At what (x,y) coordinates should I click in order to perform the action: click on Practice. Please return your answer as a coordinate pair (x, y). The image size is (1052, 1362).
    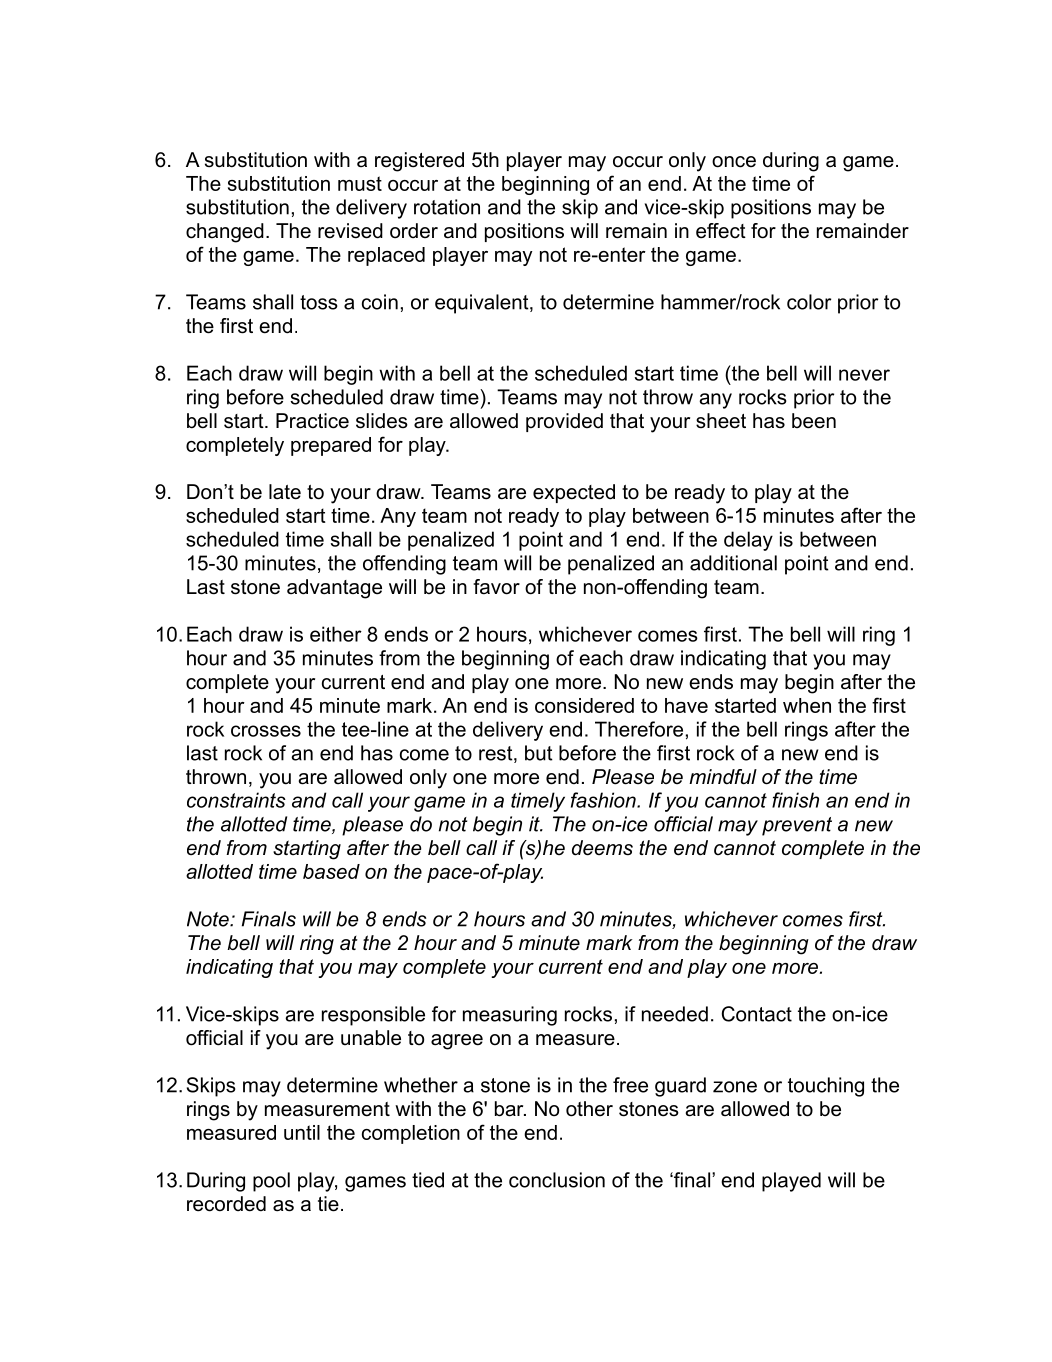
    Looking at the image, I should click on (312, 421).
